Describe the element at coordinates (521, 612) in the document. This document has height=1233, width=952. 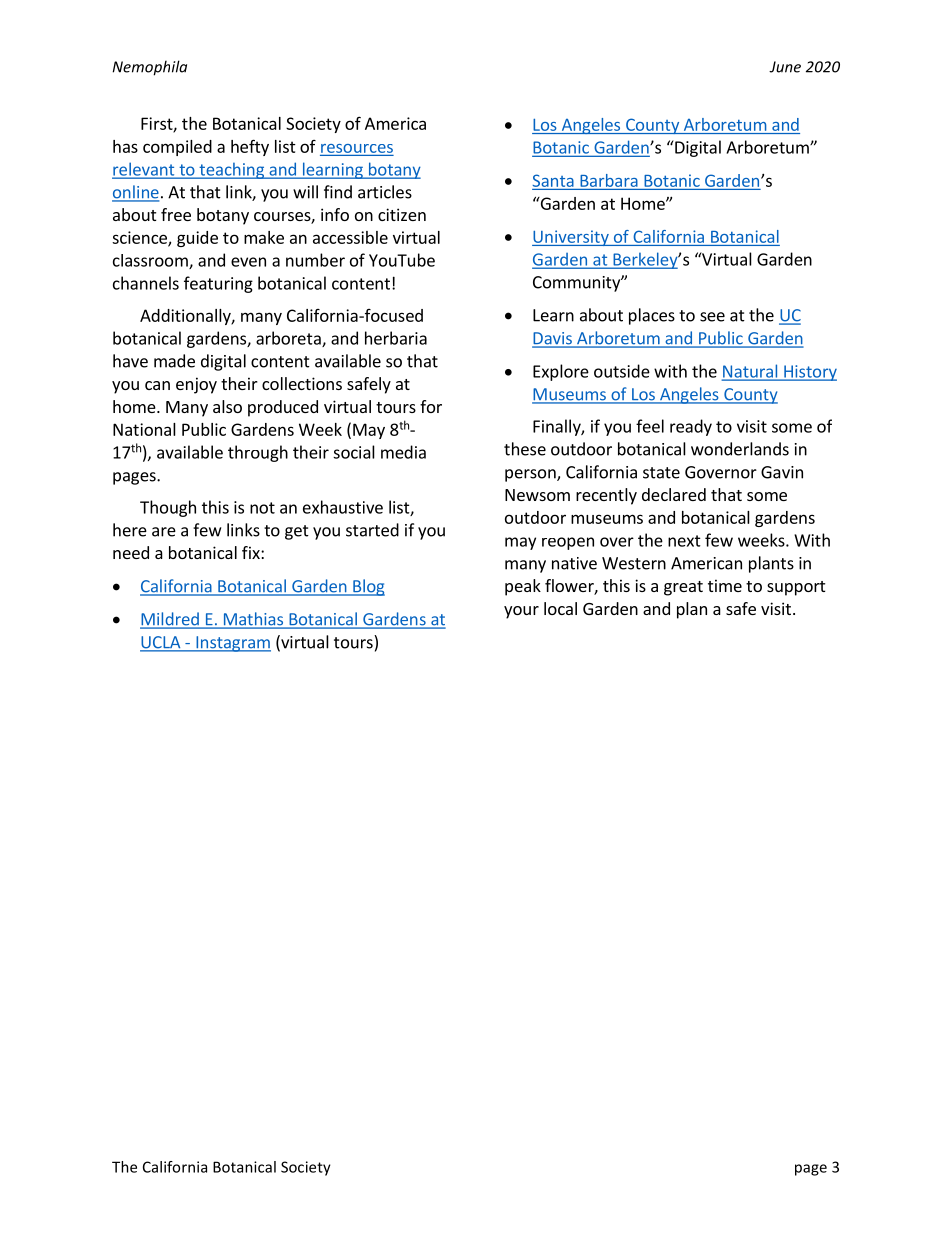
I see `your` at that location.
